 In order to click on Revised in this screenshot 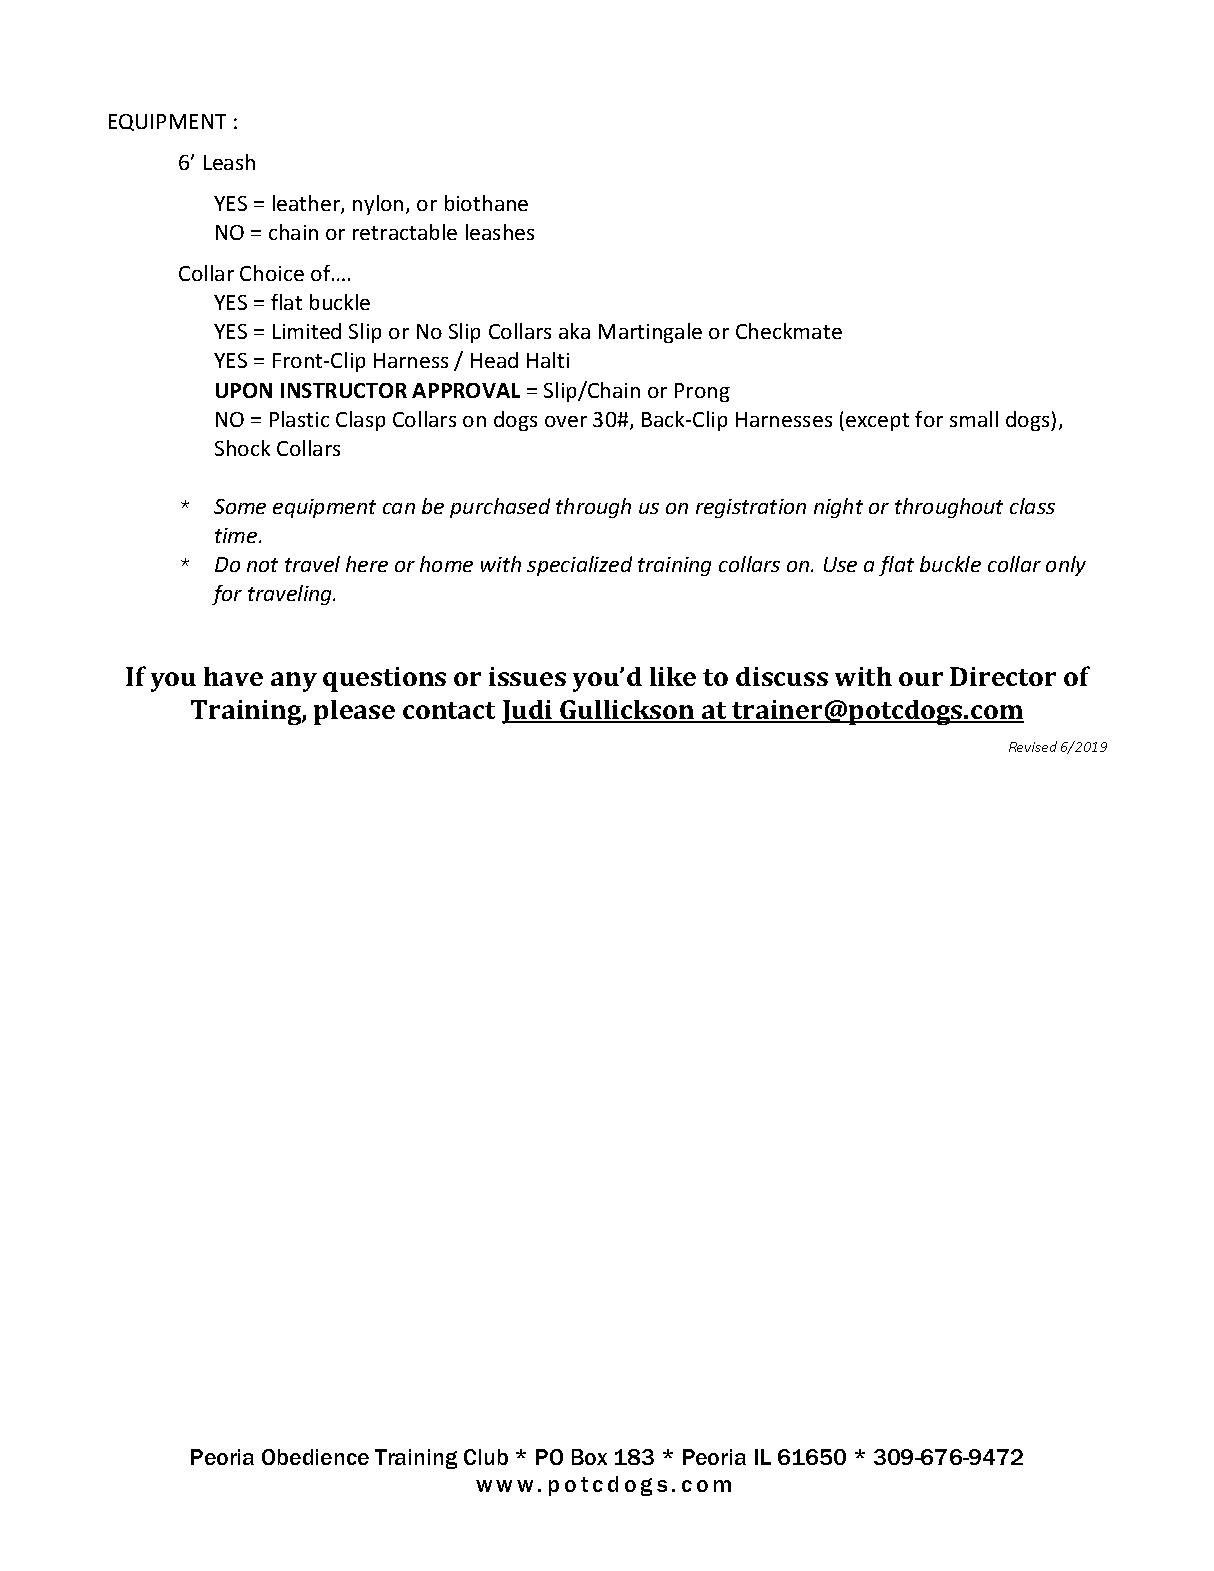, I will do `click(1033, 746)`.
